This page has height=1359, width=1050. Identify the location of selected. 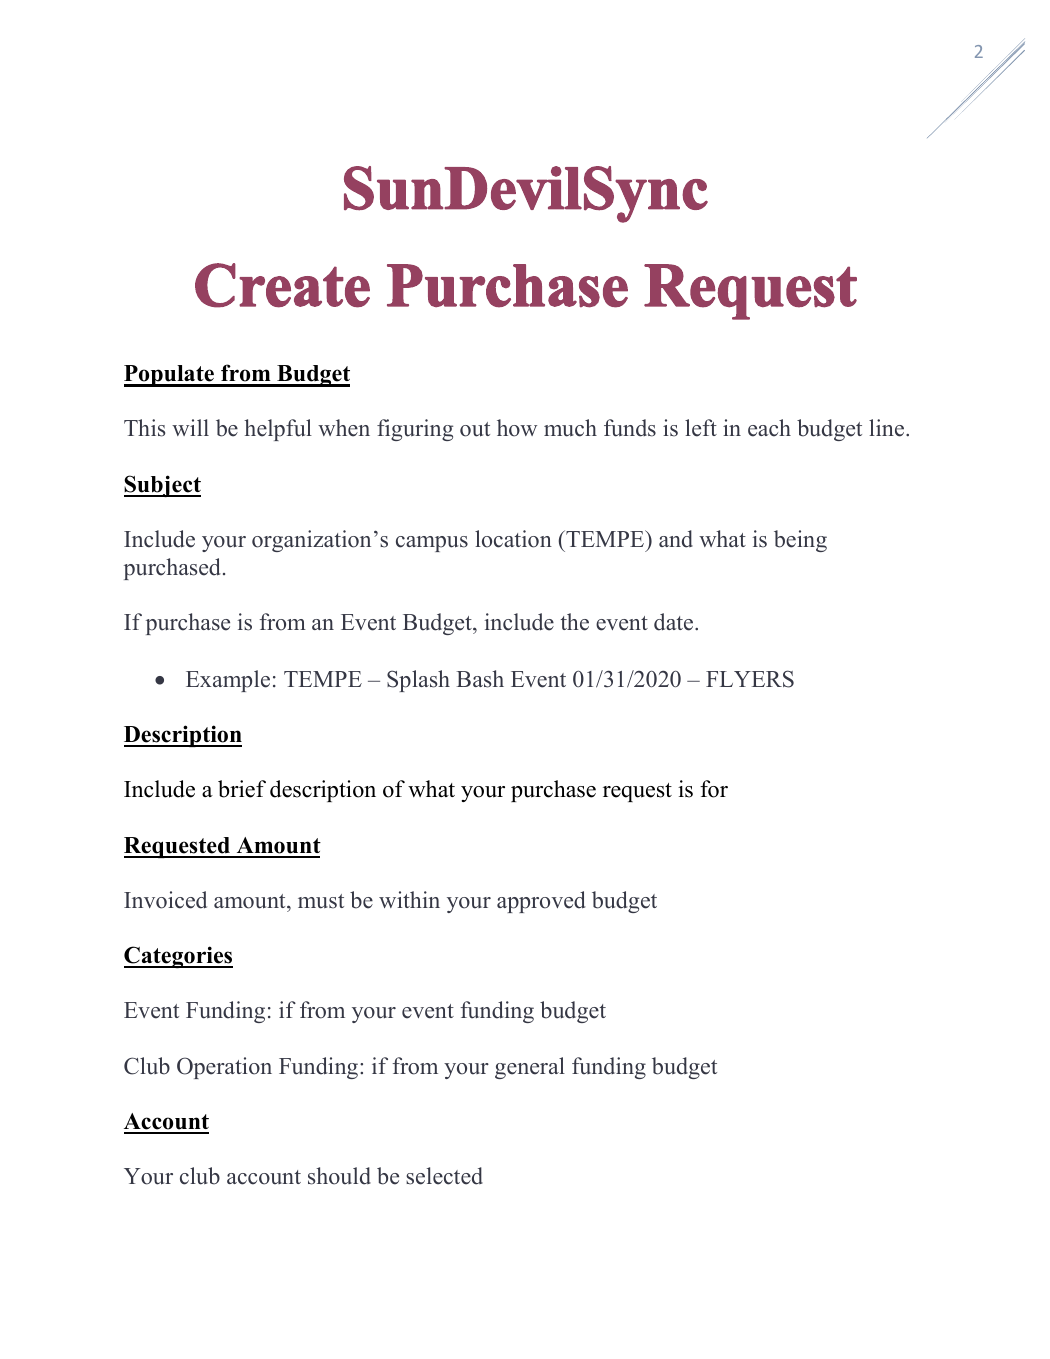
(444, 1176).
